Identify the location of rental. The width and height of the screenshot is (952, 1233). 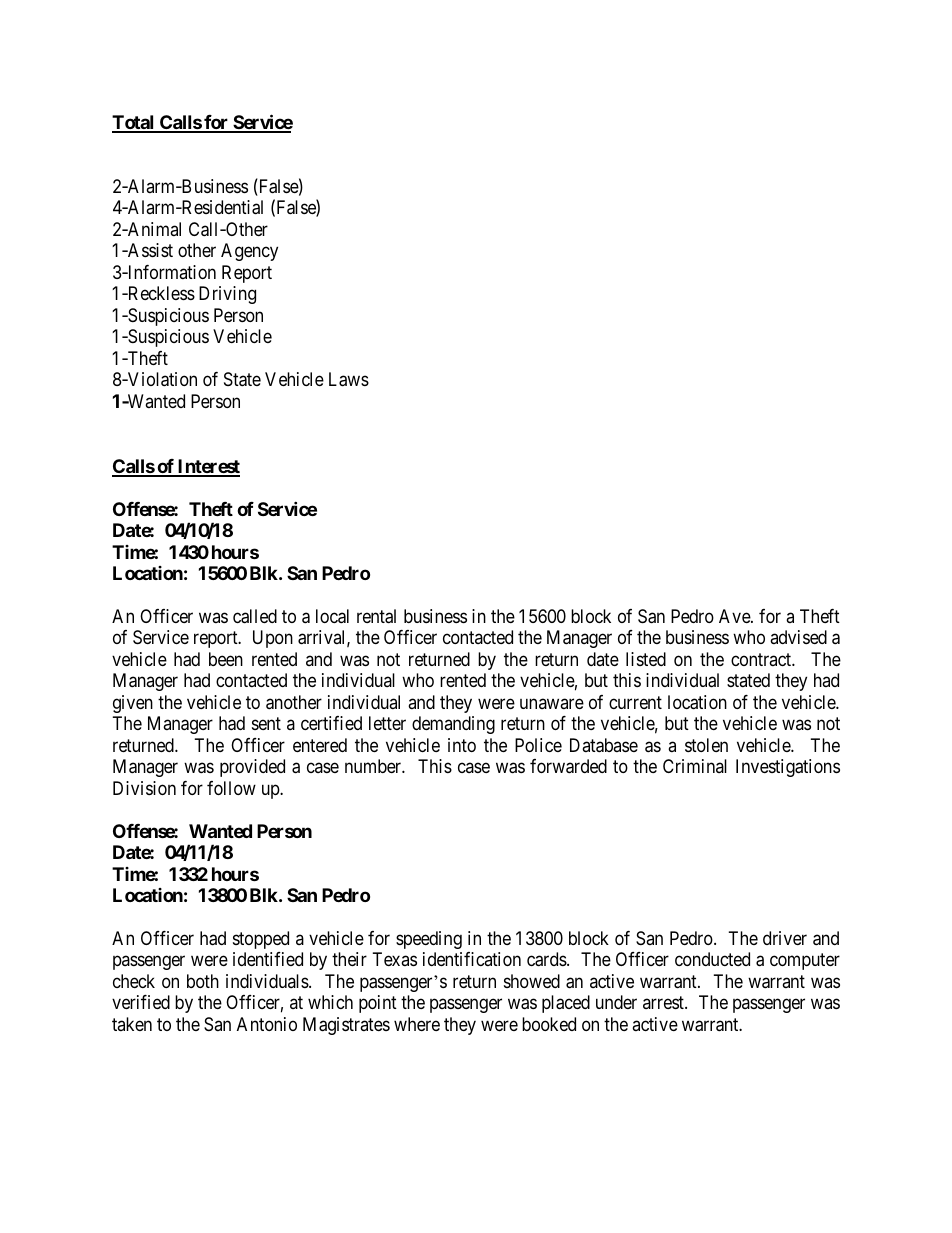
(376, 616).
